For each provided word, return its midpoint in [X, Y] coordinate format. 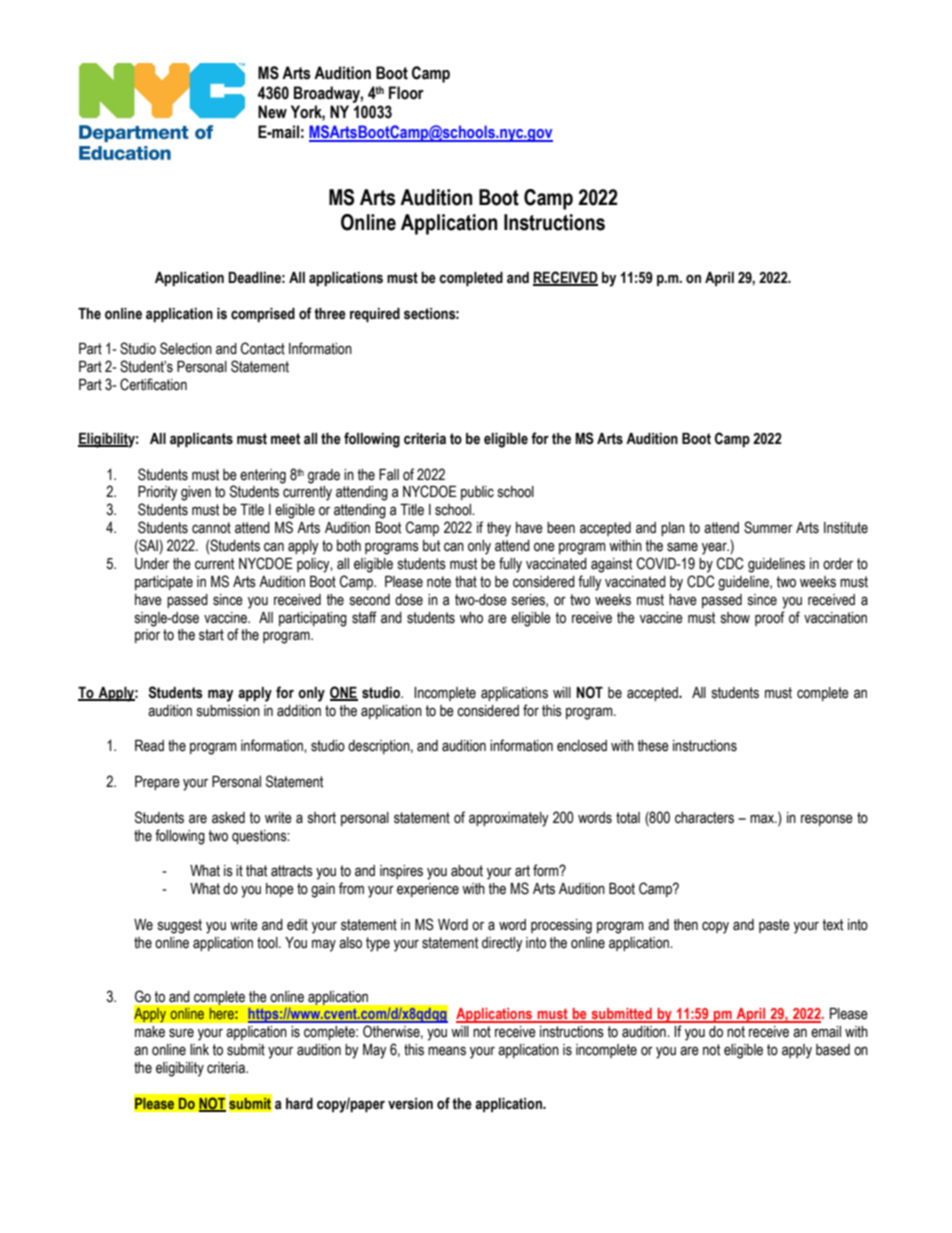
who [471, 618]
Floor [406, 93]
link [199, 1049]
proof [770, 618]
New [272, 112]
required [375, 315]
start [211, 635]
